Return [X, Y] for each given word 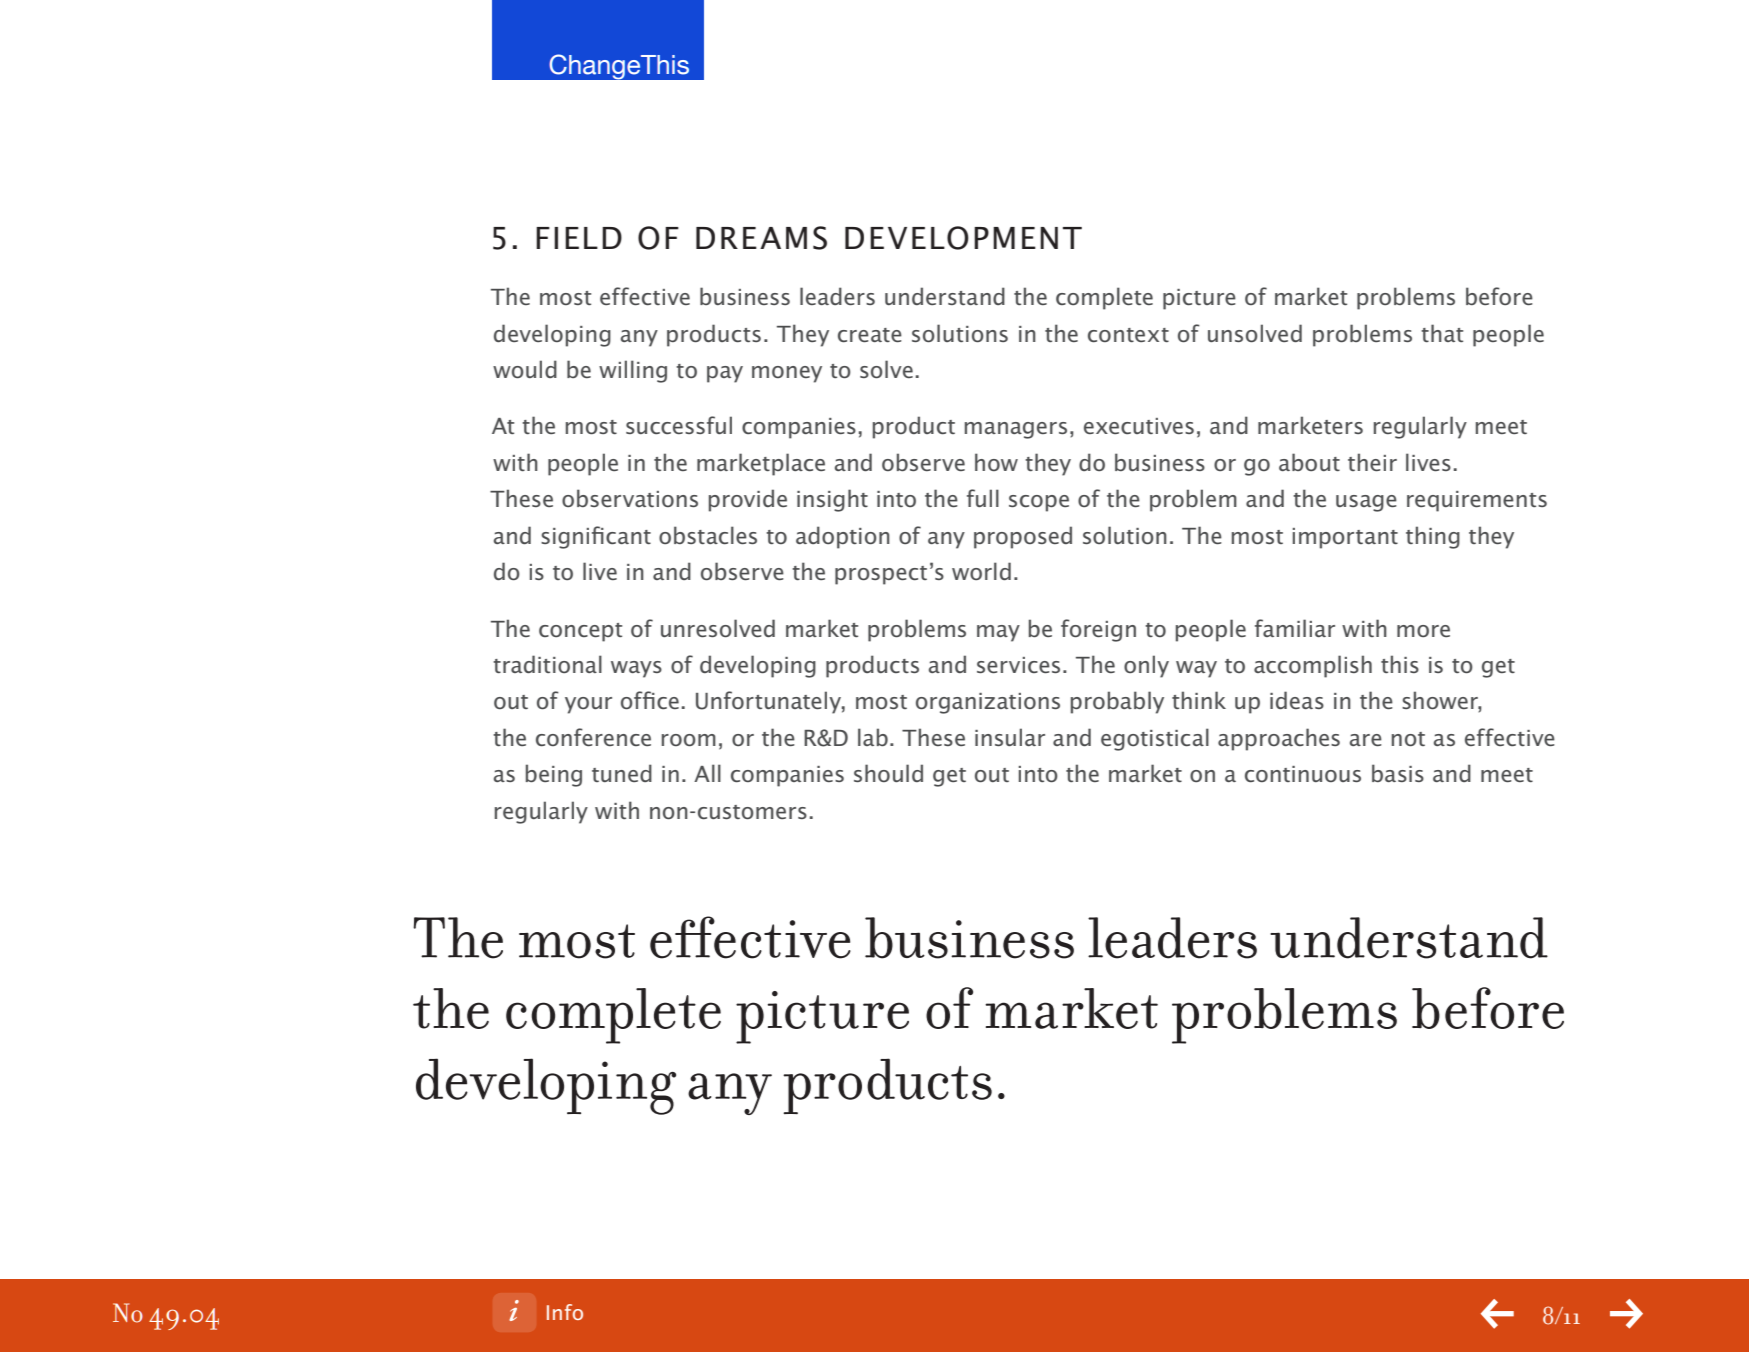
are [1366, 740]
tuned [622, 773]
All [707, 773]
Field [579, 238]
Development [963, 238]
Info [565, 1312]
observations [630, 498]
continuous [1303, 774]
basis [1398, 773]
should [888, 773]
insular [1010, 737]
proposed [1023, 537]
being [554, 775]
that [1442, 333]
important [1345, 538]
